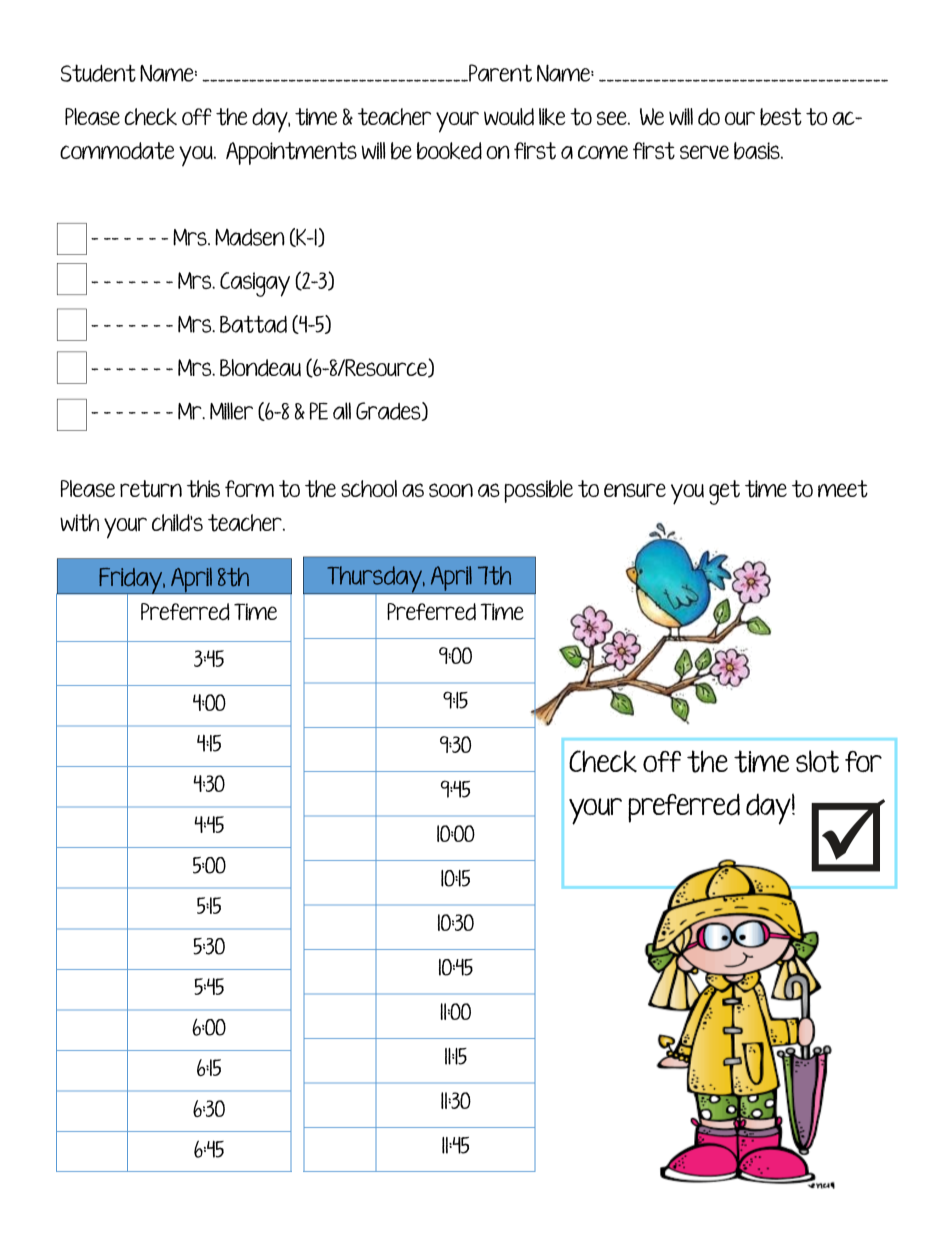 The height and width of the screenshot is (1233, 952). Describe the element at coordinates (781, 117) in the screenshot. I see `best` at that location.
